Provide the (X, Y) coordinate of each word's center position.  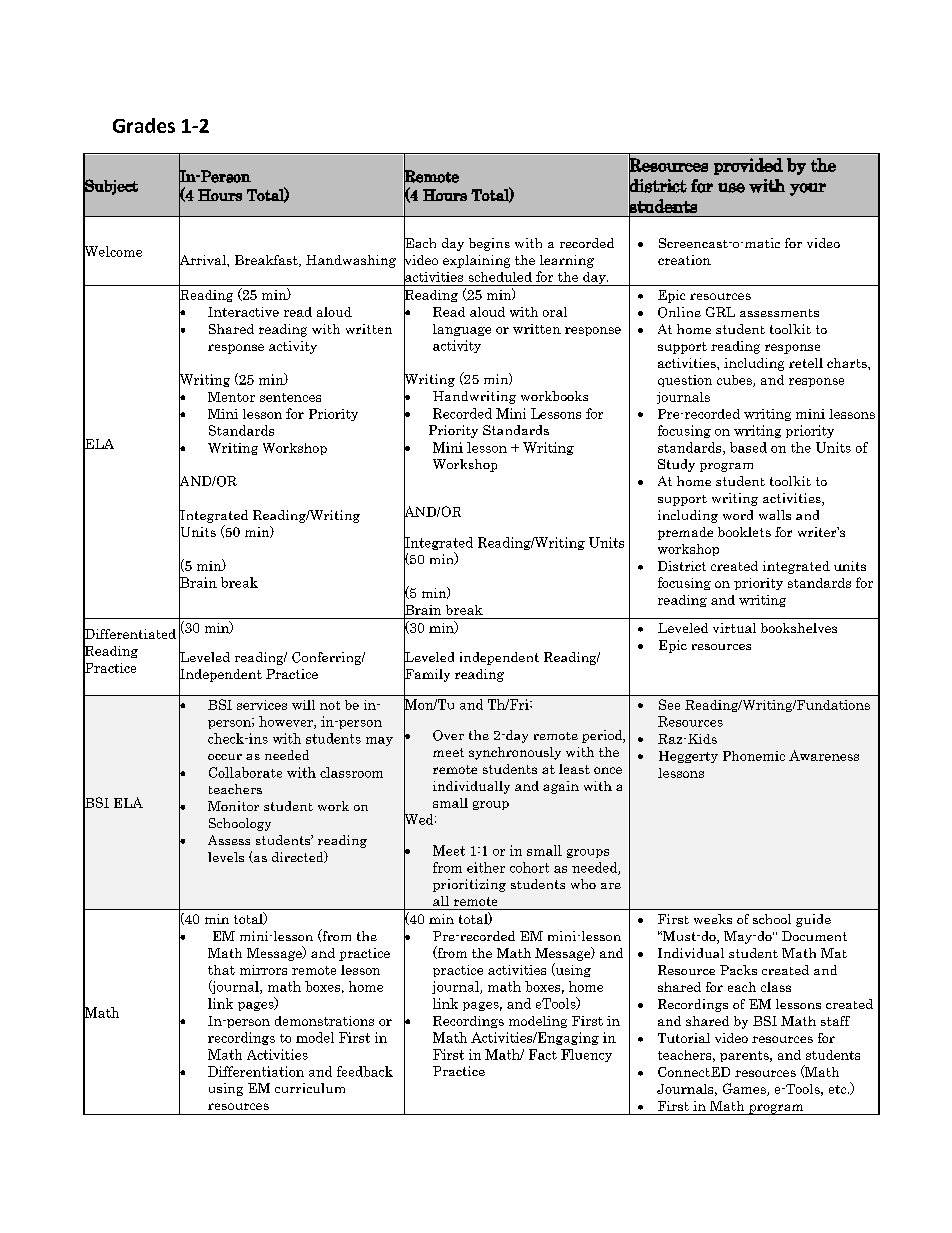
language (462, 330)
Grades (144, 125)
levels (226, 857)
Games (745, 1089)
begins (489, 244)
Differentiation (256, 1071)
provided (748, 166)
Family (427, 675)
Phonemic (754, 756)
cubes (735, 381)
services (262, 705)
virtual (734, 628)
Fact (543, 1054)
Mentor (231, 397)
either (486, 867)
